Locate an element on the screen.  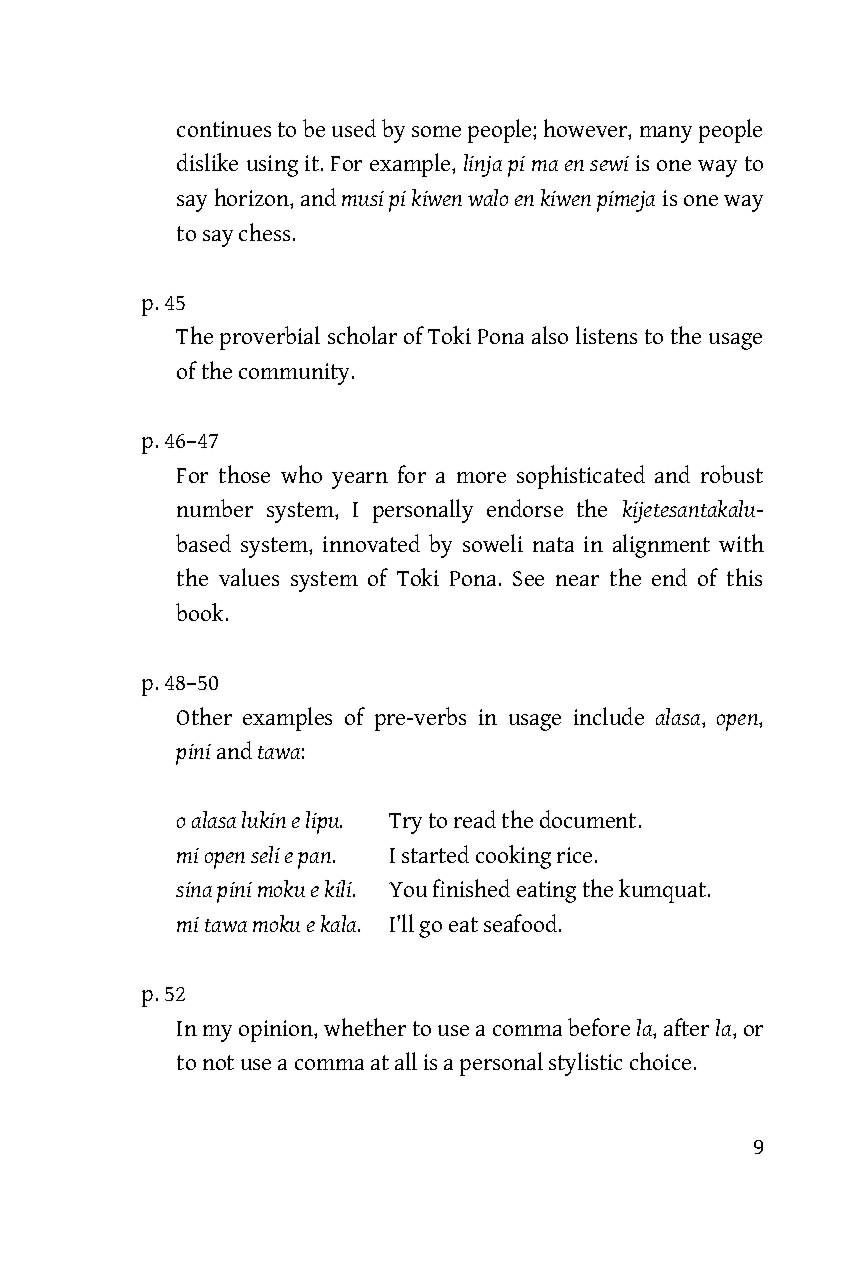
whether is located at coordinates (365, 1027).
